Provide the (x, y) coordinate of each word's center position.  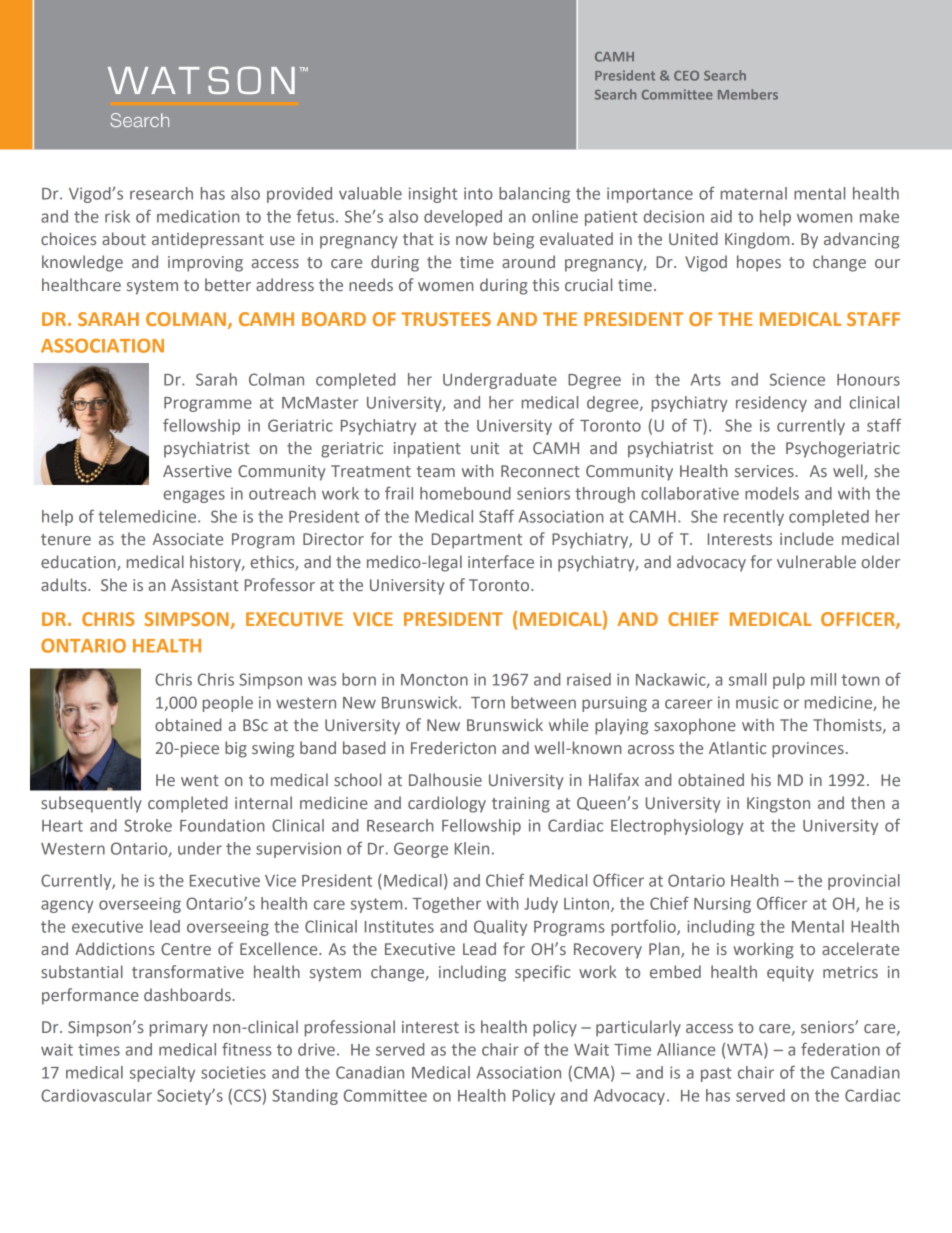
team (436, 471)
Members (748, 94)
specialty (162, 1074)
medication (198, 216)
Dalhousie (445, 779)
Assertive (197, 471)
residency (771, 404)
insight (433, 195)
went (200, 780)
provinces (808, 750)
